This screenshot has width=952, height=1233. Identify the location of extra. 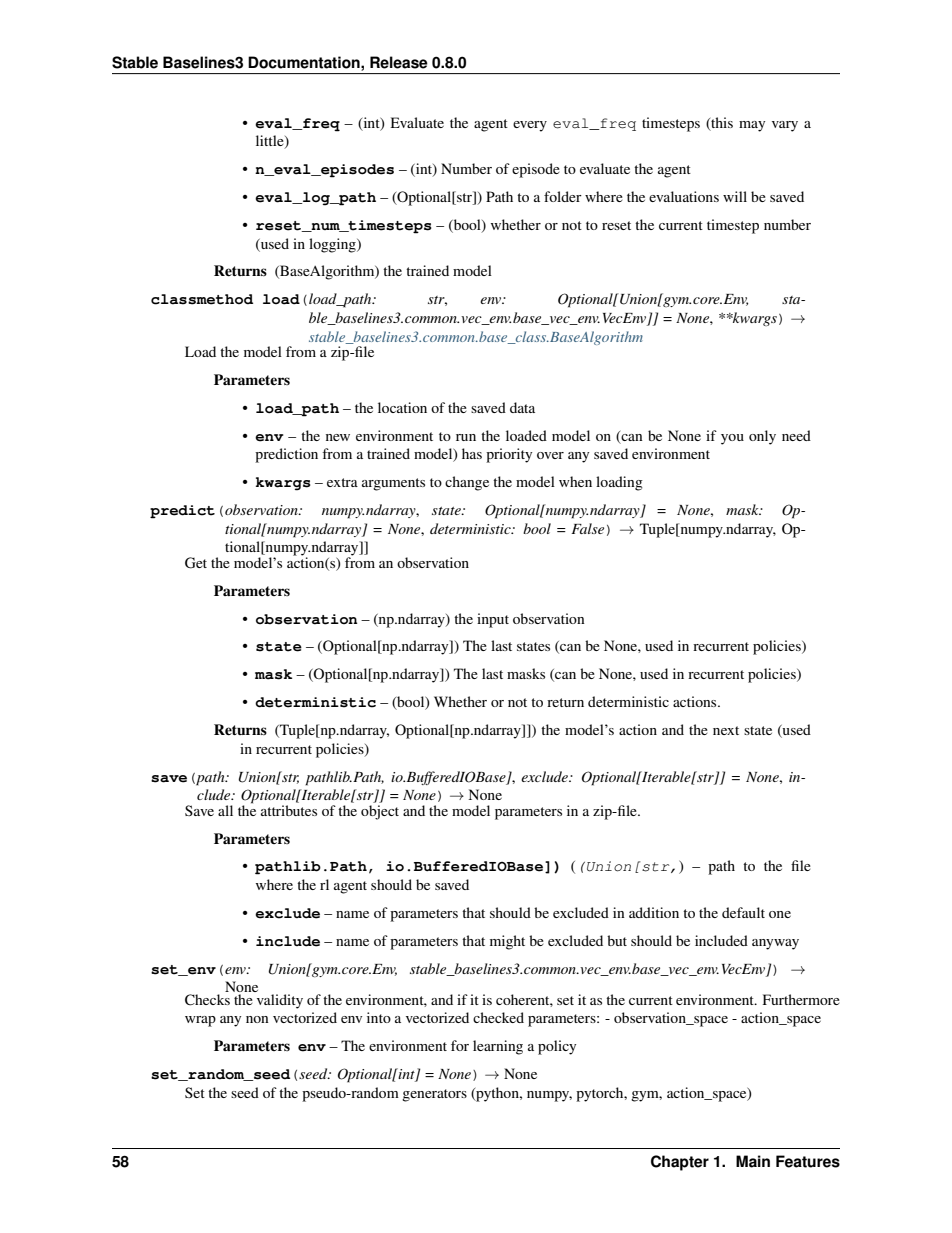
(342, 482).
